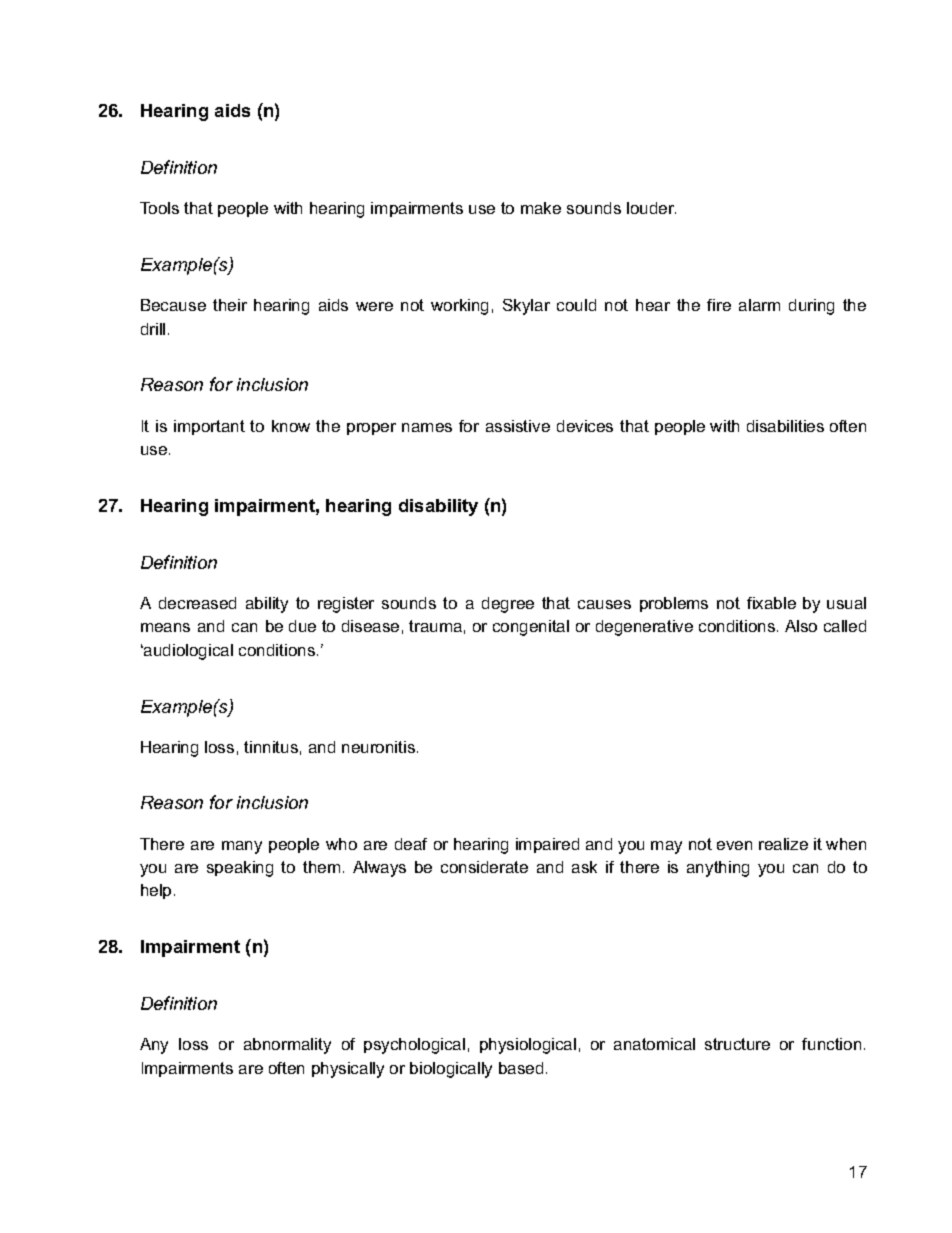 The image size is (952, 1233). I want to click on important, so click(209, 427).
